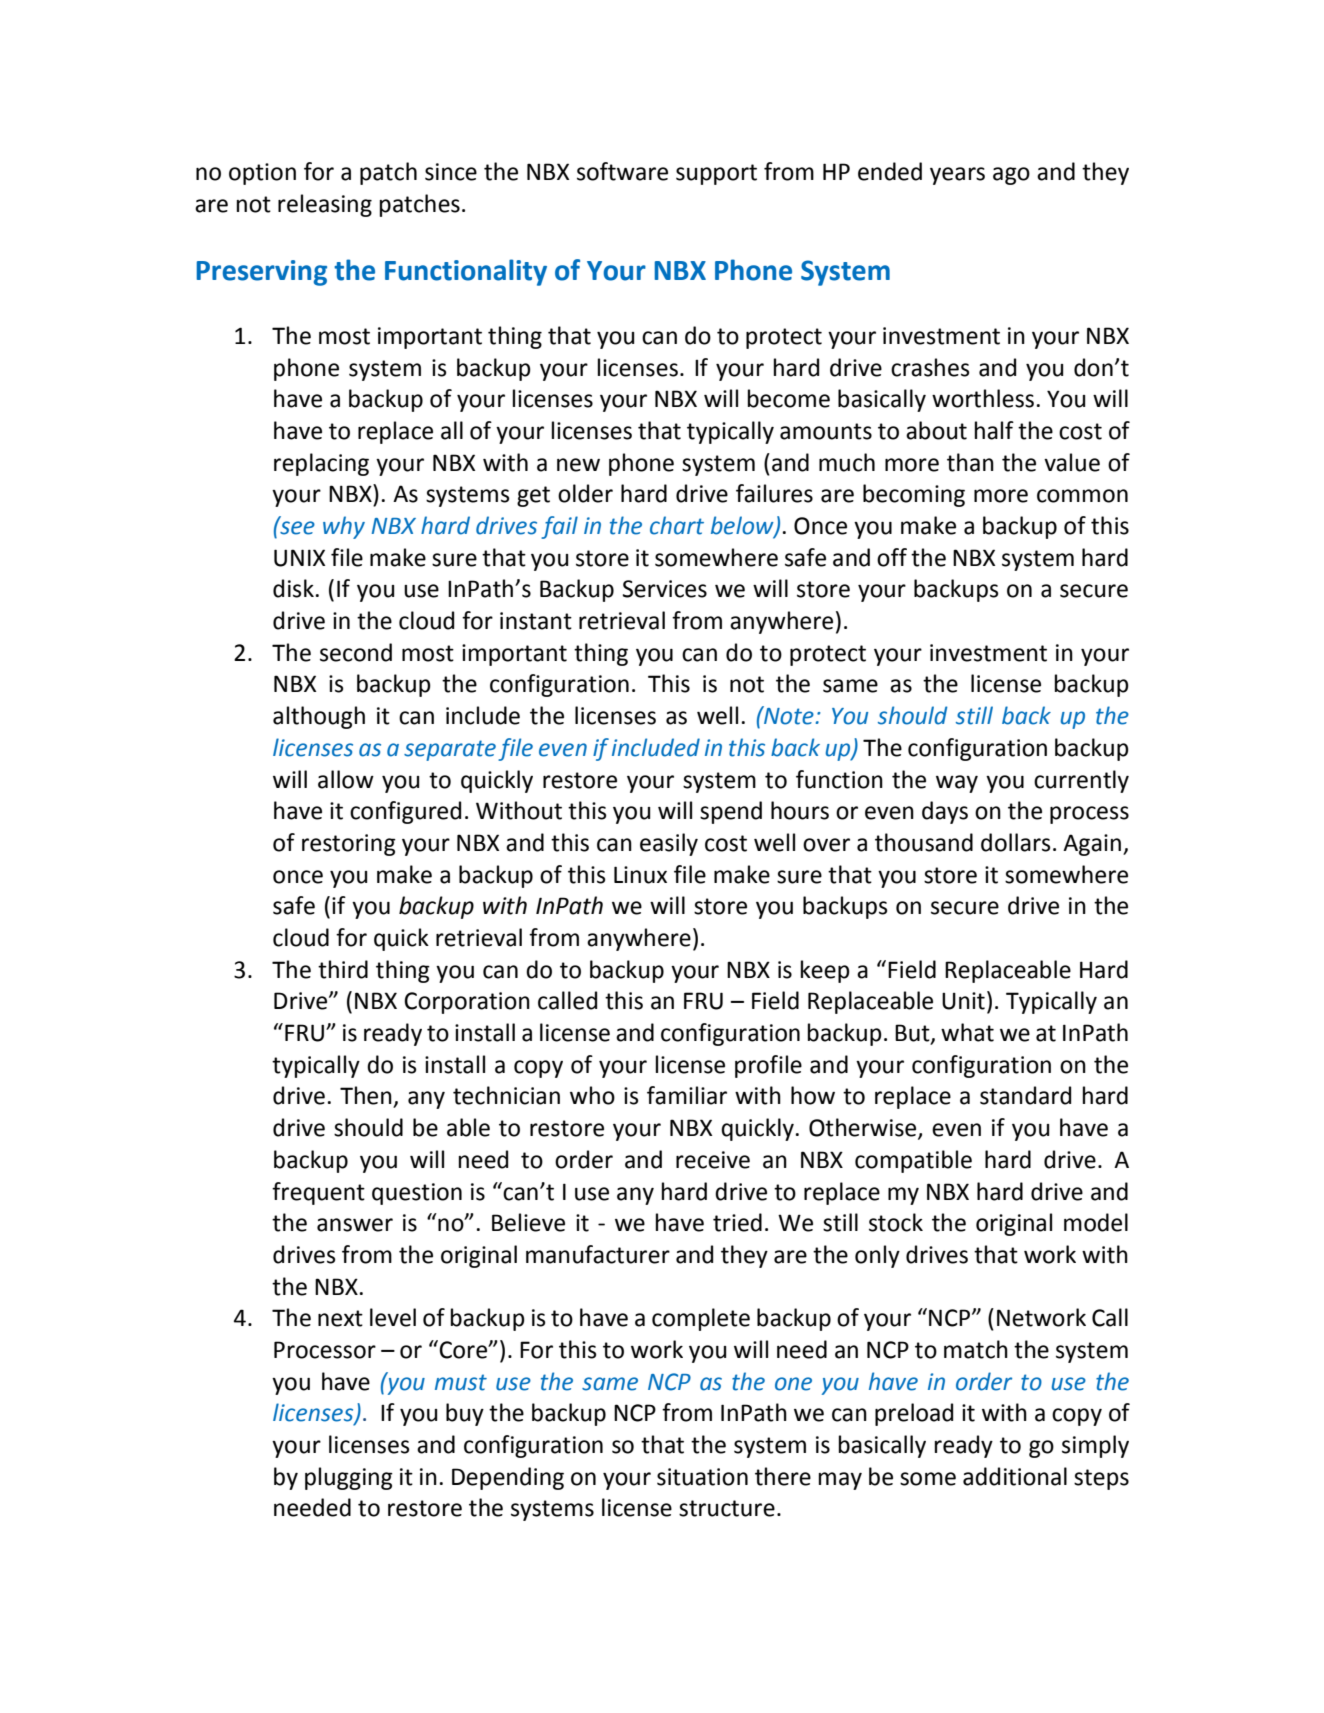 The image size is (1324, 1713). Describe the element at coordinates (677, 525) in the document. I see `chart` at that location.
